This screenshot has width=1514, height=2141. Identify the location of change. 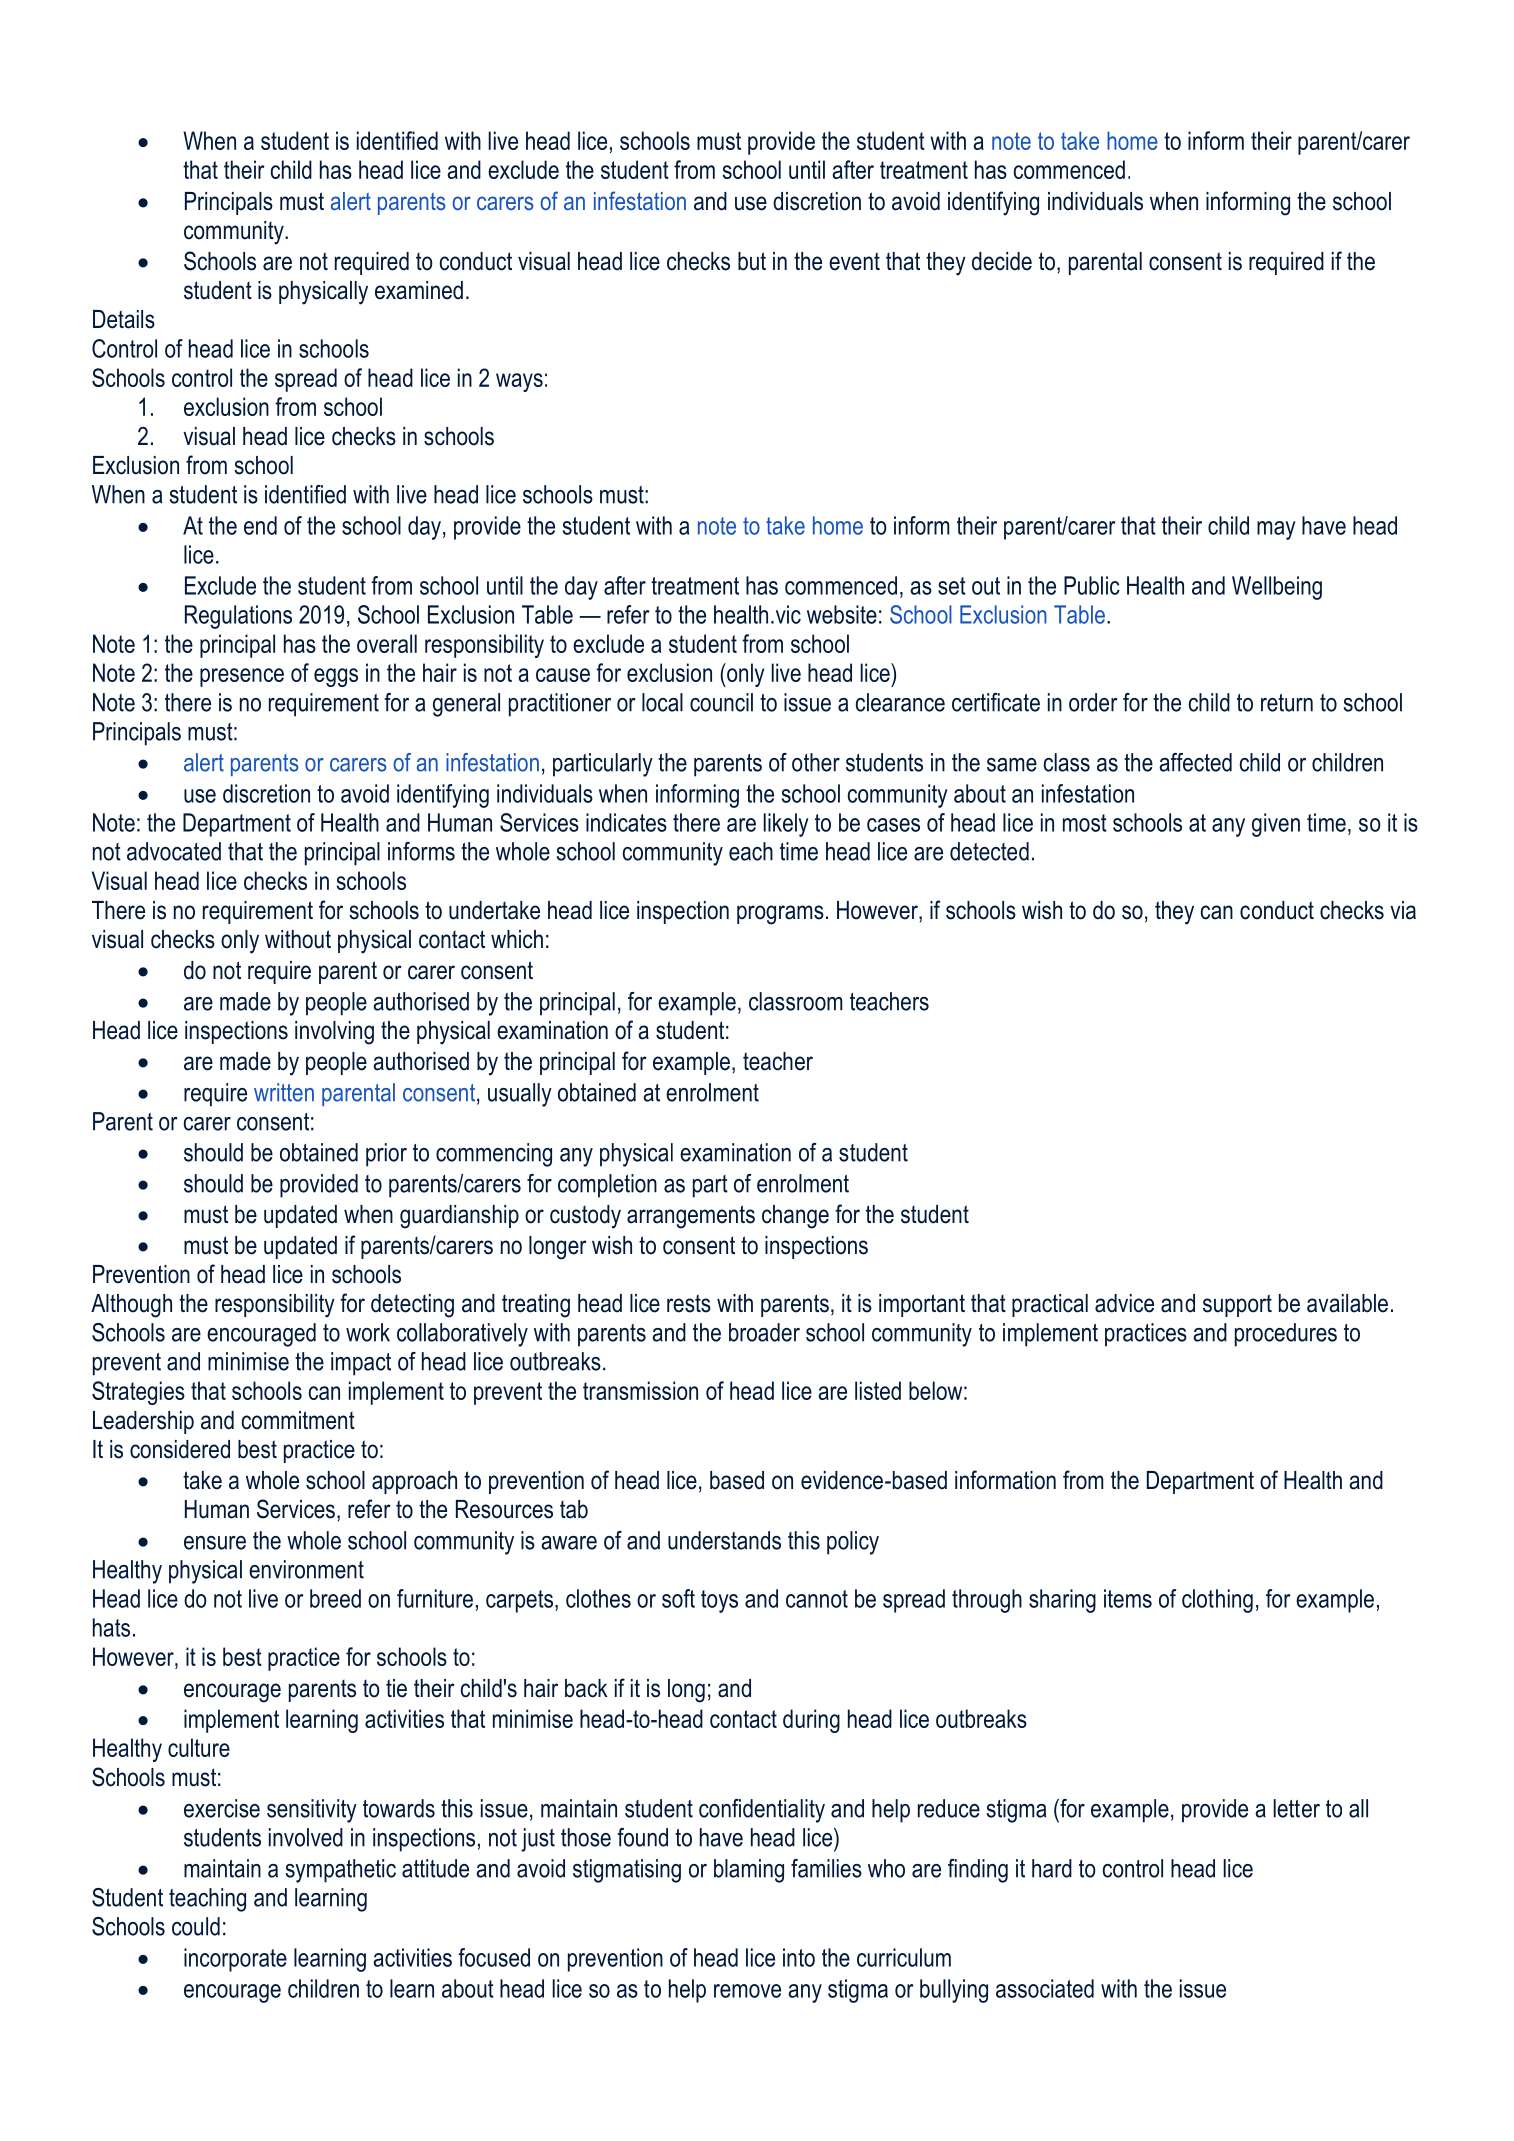
(795, 1217).
